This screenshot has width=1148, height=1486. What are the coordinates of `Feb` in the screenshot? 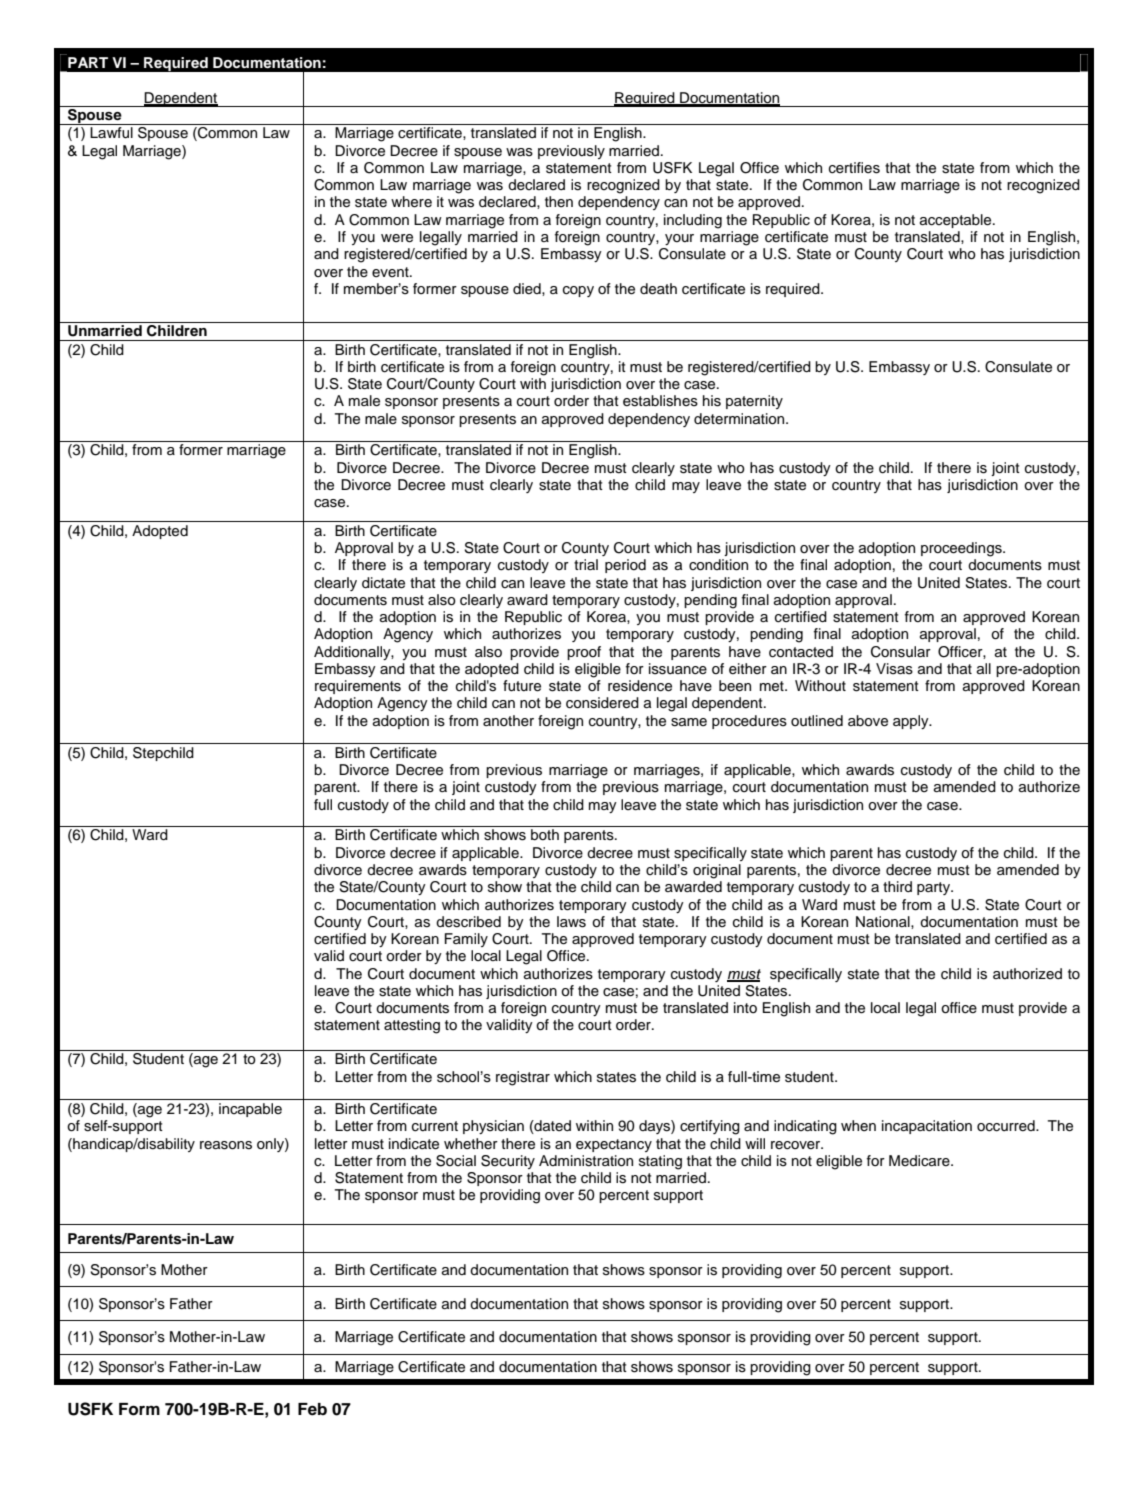 It's located at (312, 1409).
